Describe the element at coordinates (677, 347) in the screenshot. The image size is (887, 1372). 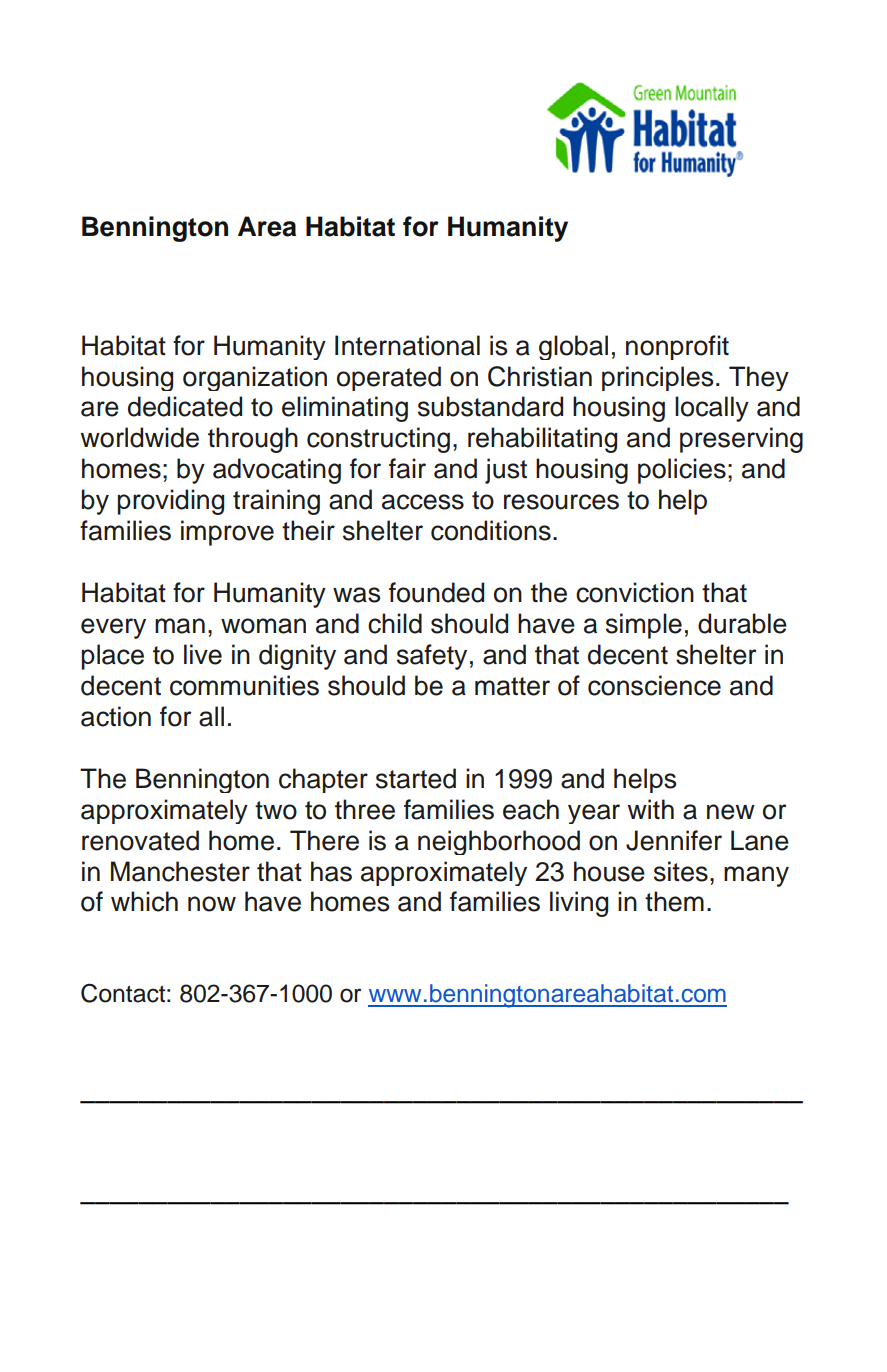
I see `nonprofit` at that location.
